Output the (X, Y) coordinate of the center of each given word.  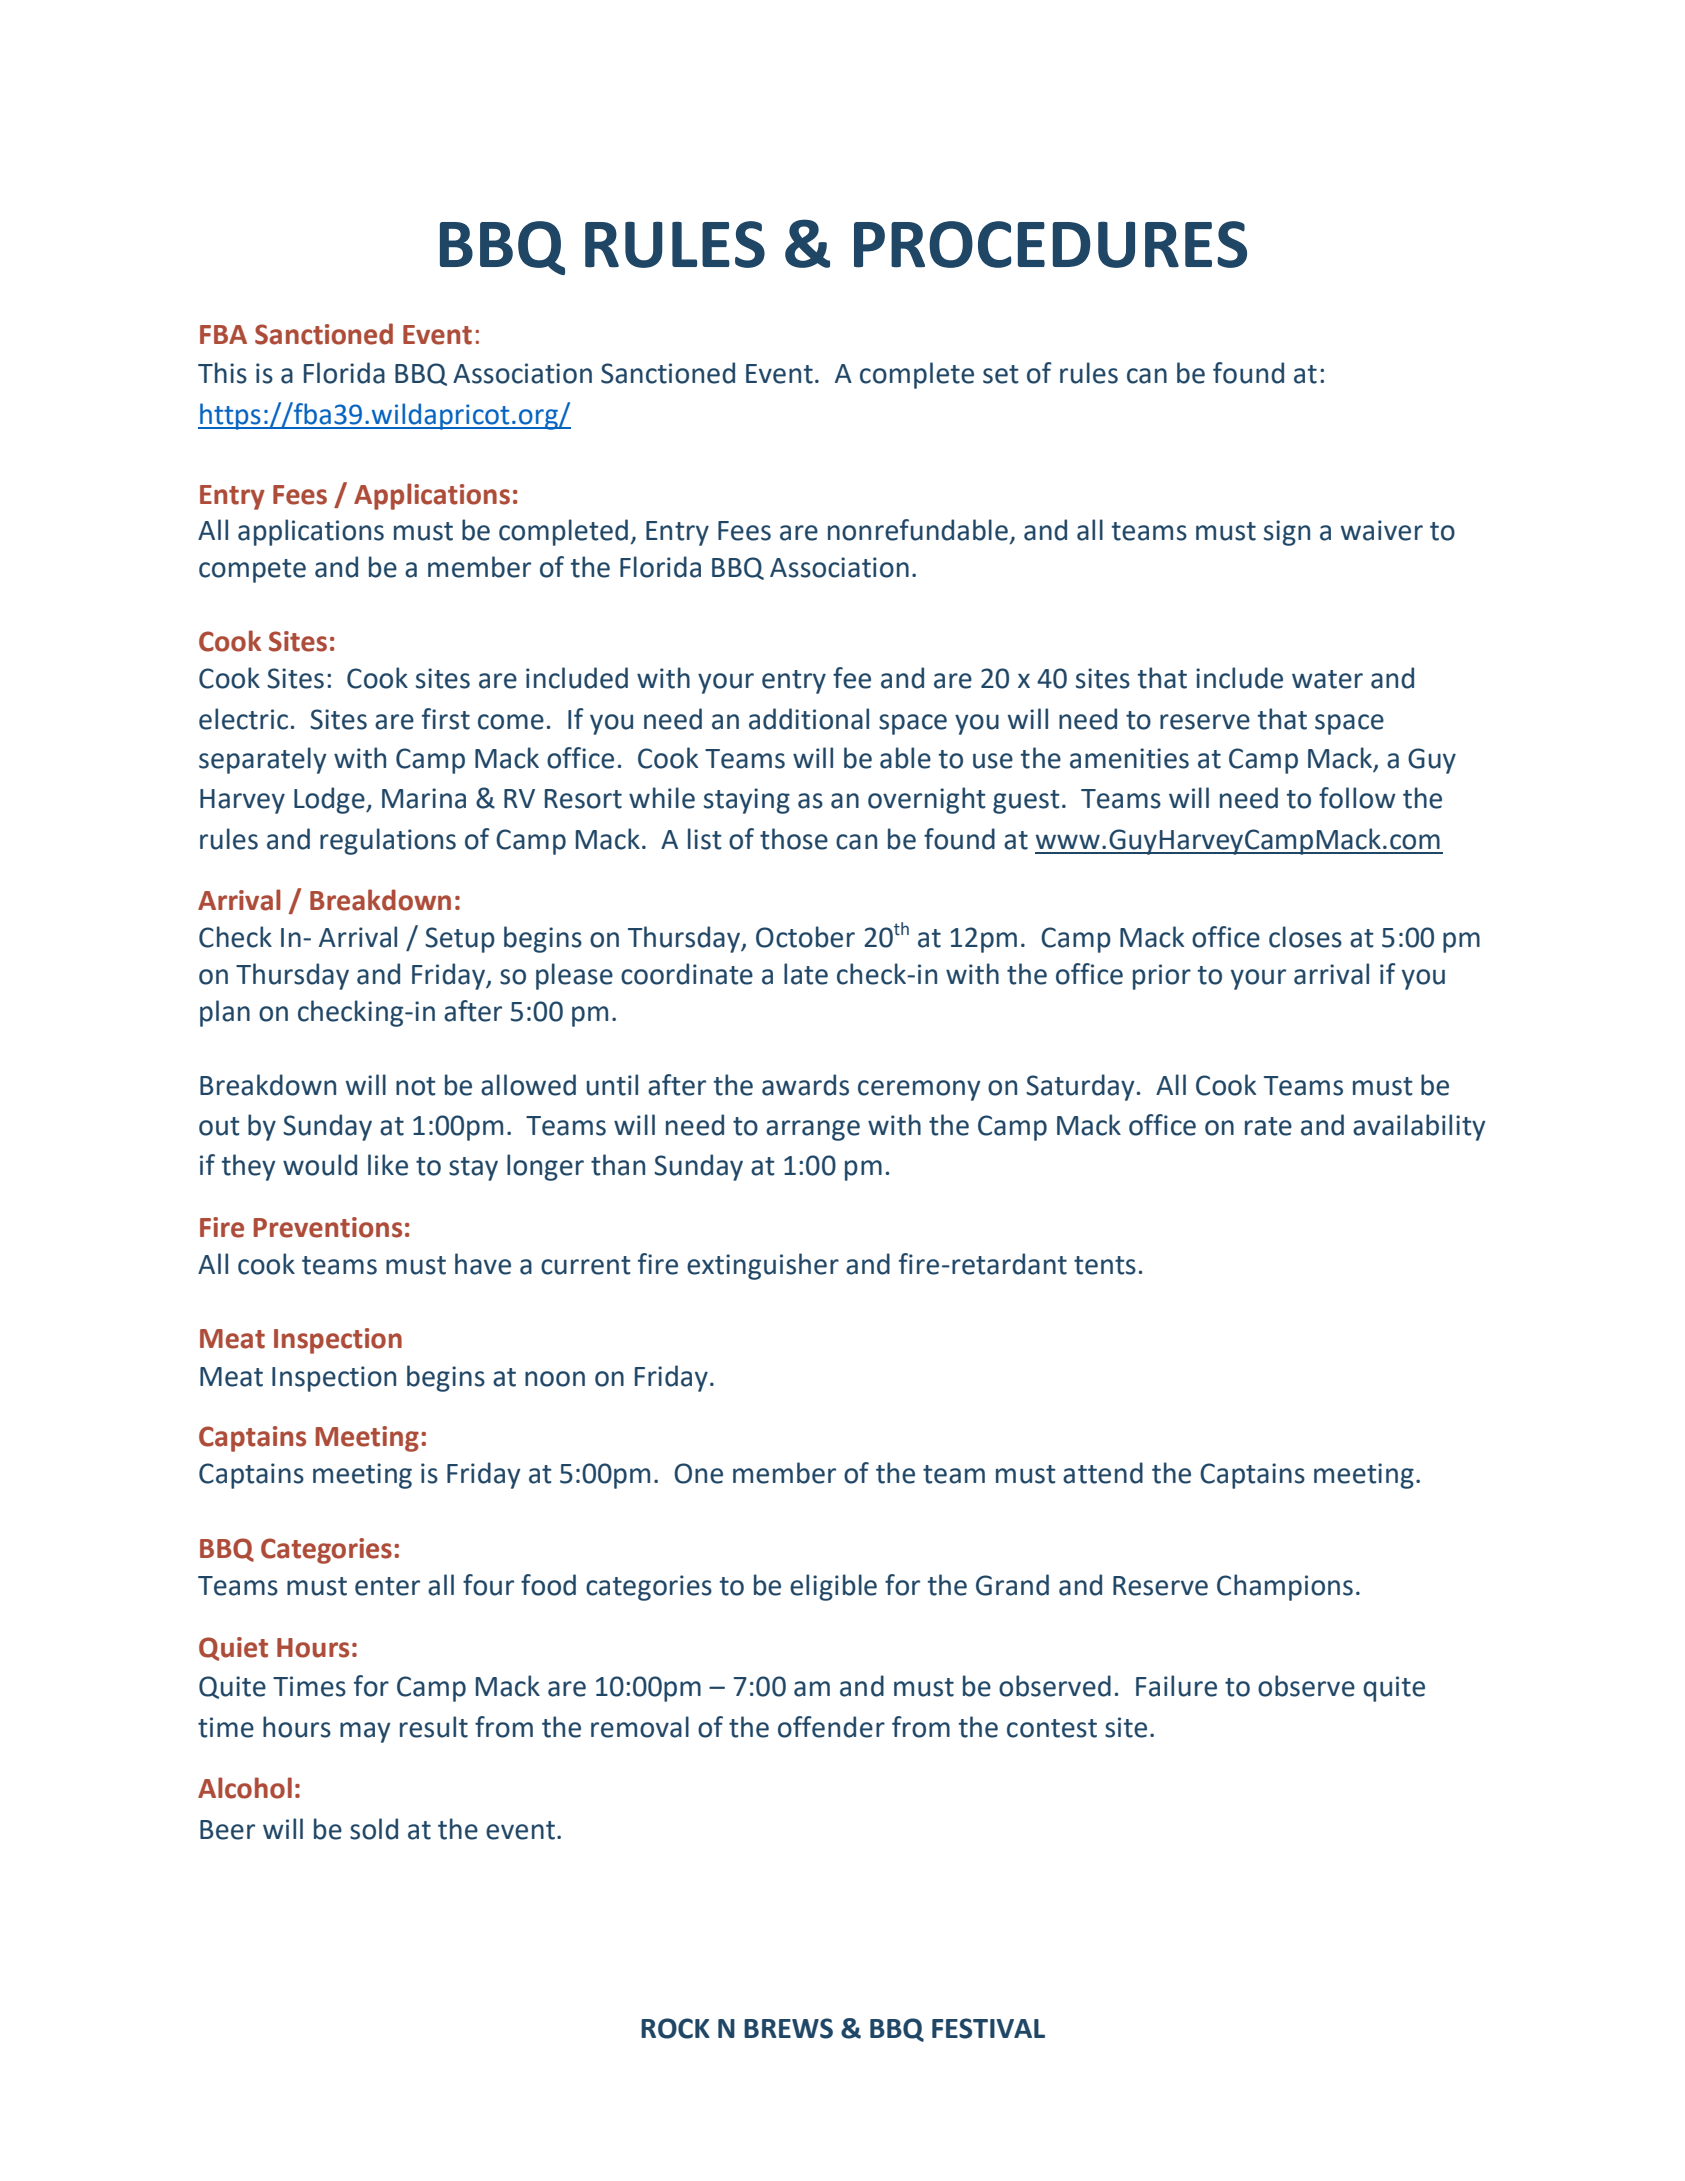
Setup (460, 940)
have (483, 1264)
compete (252, 571)
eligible (833, 1587)
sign (1287, 533)
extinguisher (763, 1266)
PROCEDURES (1050, 244)
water (1327, 679)
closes (1305, 937)
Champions (1285, 1587)
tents (1105, 1265)
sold (374, 1829)
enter (387, 1586)
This (222, 373)
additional (809, 719)
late (806, 974)
